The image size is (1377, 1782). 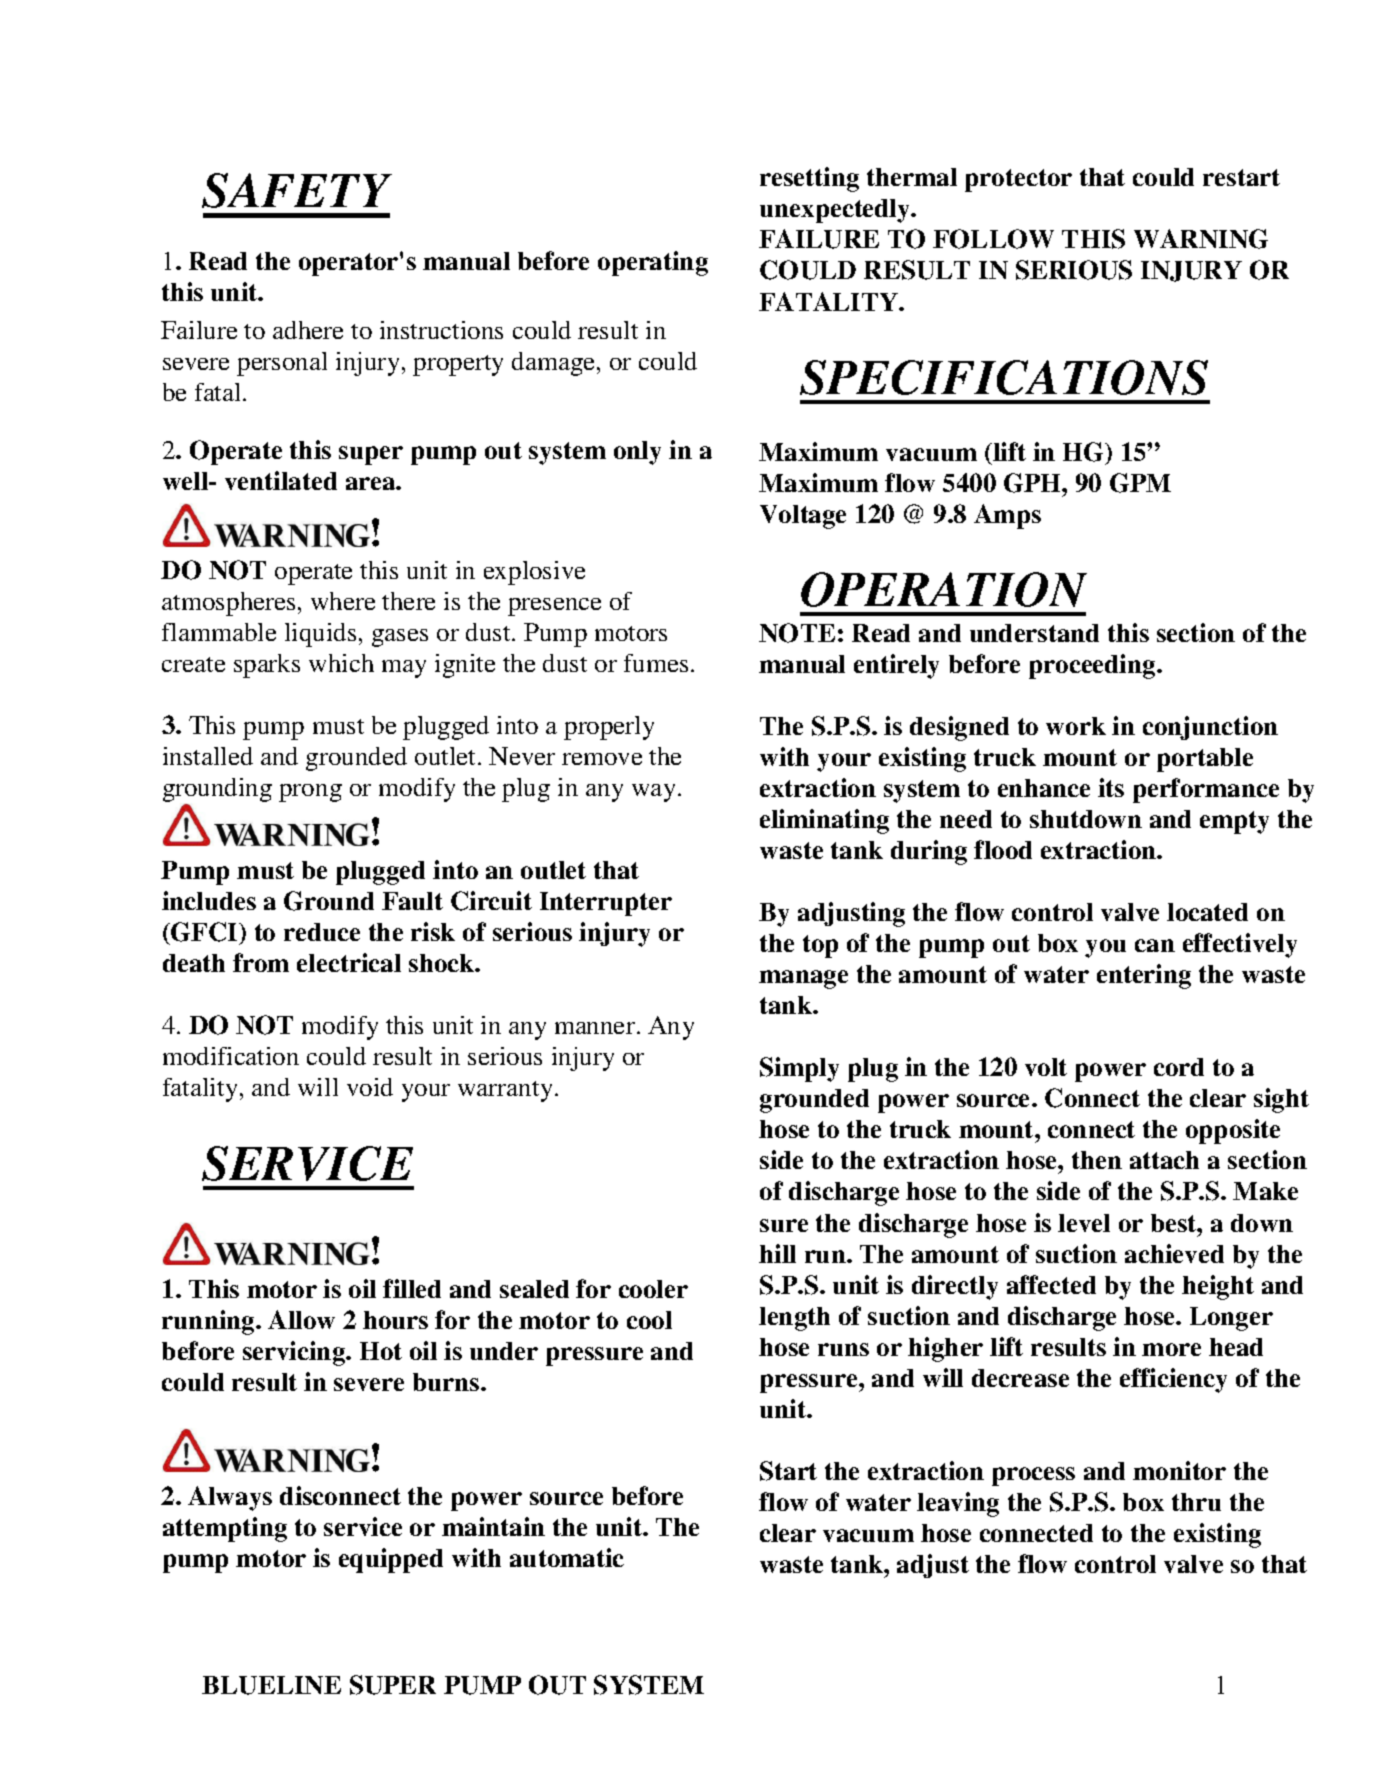 I want to click on automatic, so click(x=567, y=1557).
